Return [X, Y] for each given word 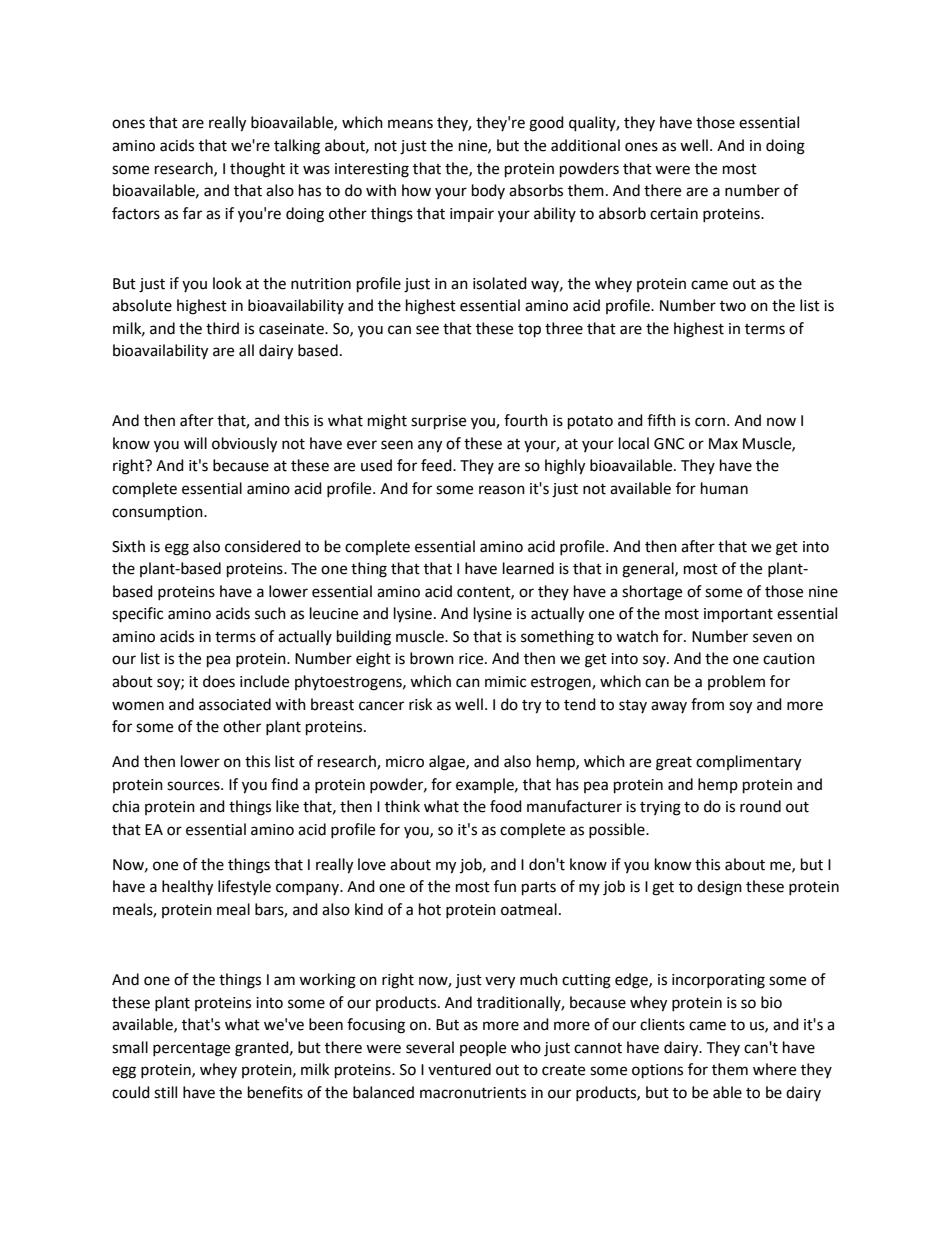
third [222, 328]
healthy [187, 888]
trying [660, 808]
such [270, 613]
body [488, 191]
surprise [438, 422]
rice [472, 659]
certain [674, 214]
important [738, 615]
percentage [191, 1050]
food [506, 806]
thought [257, 170]
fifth [661, 420]
